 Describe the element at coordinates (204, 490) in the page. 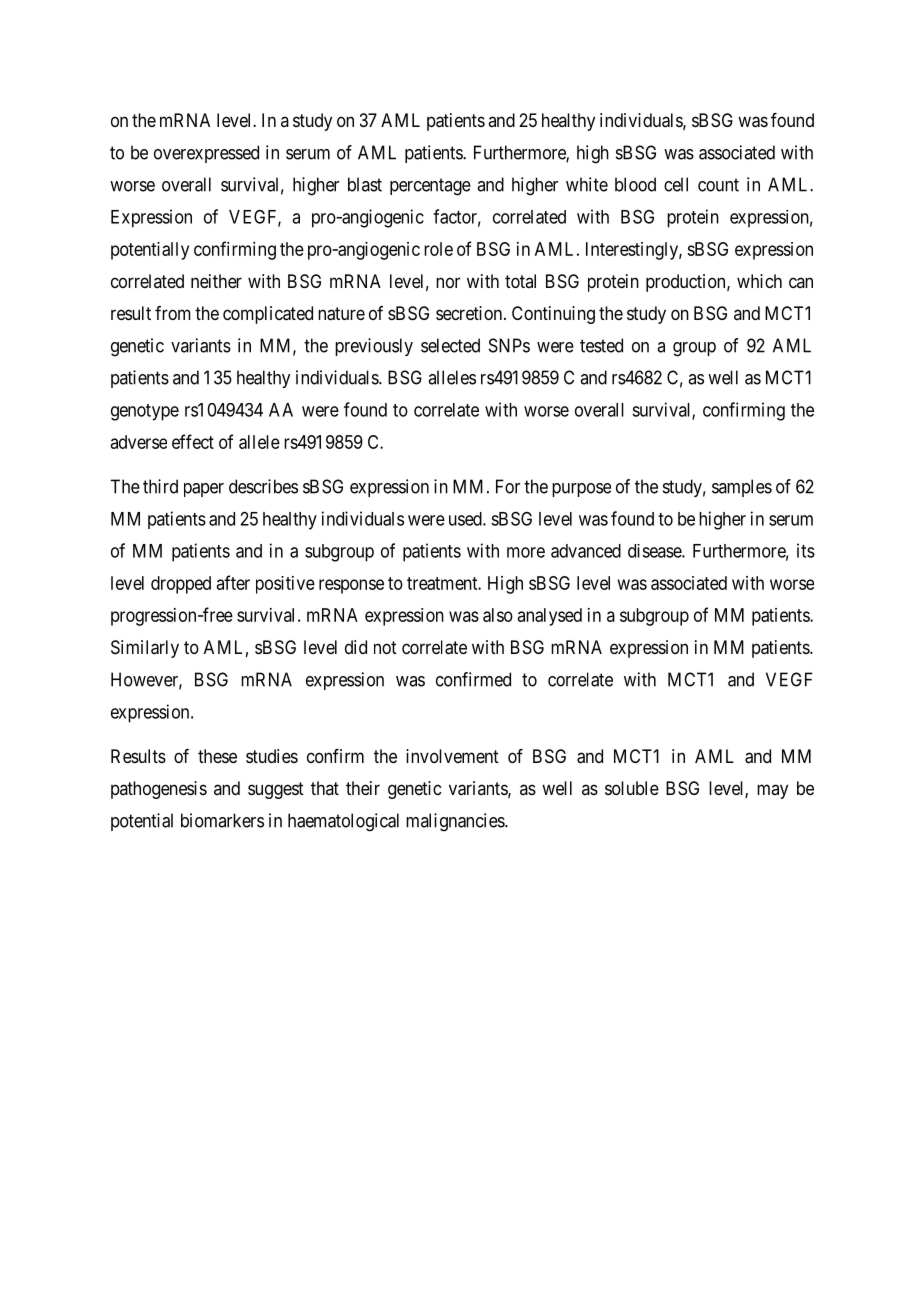

I see `paper` at that location.
